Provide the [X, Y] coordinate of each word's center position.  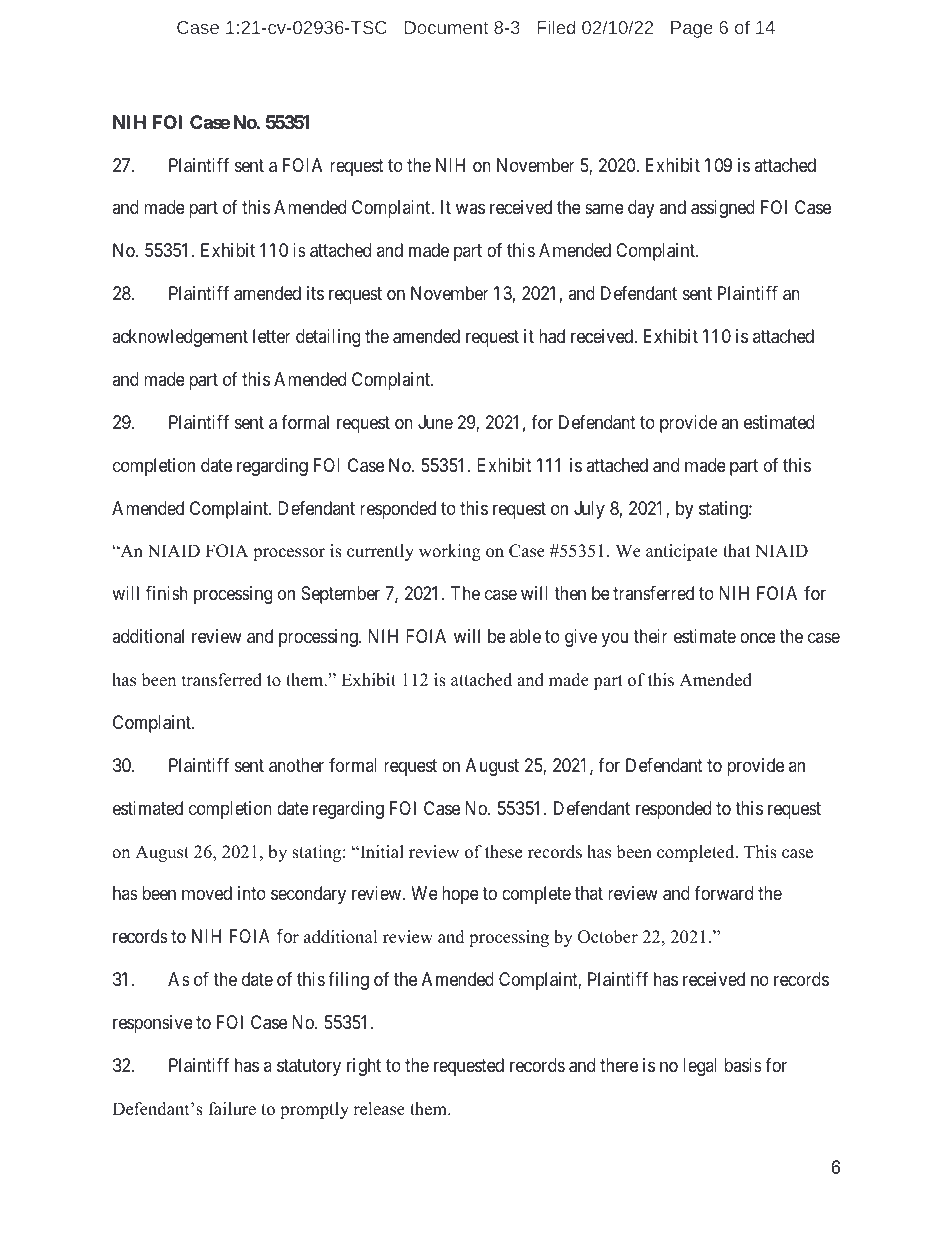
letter [272, 336]
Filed [556, 27]
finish [167, 593]
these [503, 852]
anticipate [682, 552]
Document [446, 27]
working [450, 552]
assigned [723, 209]
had [552, 336]
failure [232, 1109]
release [379, 1109]
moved [207, 893]
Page [692, 29]
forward [723, 893]
